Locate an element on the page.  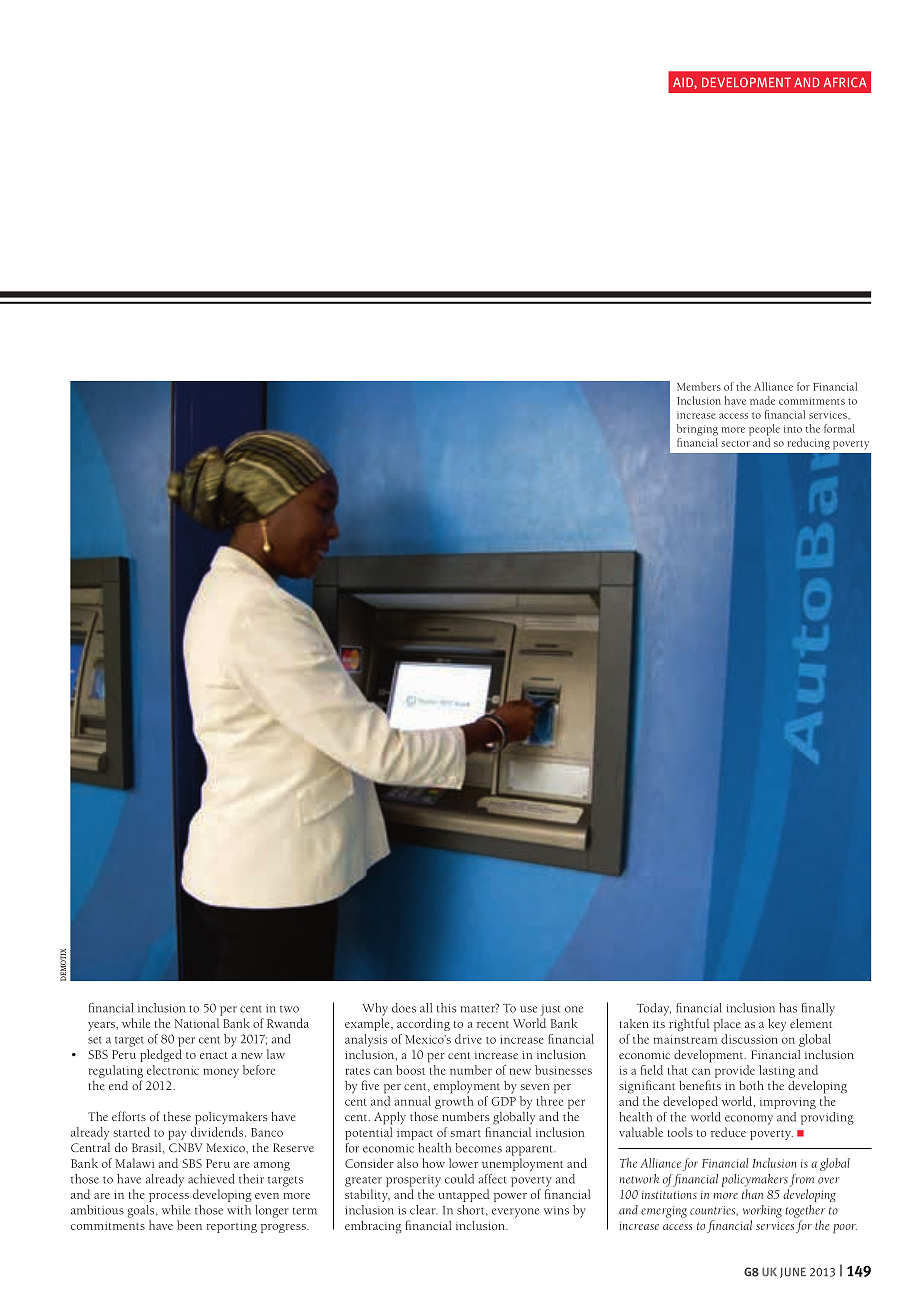
untapped is located at coordinates (463, 1195).
